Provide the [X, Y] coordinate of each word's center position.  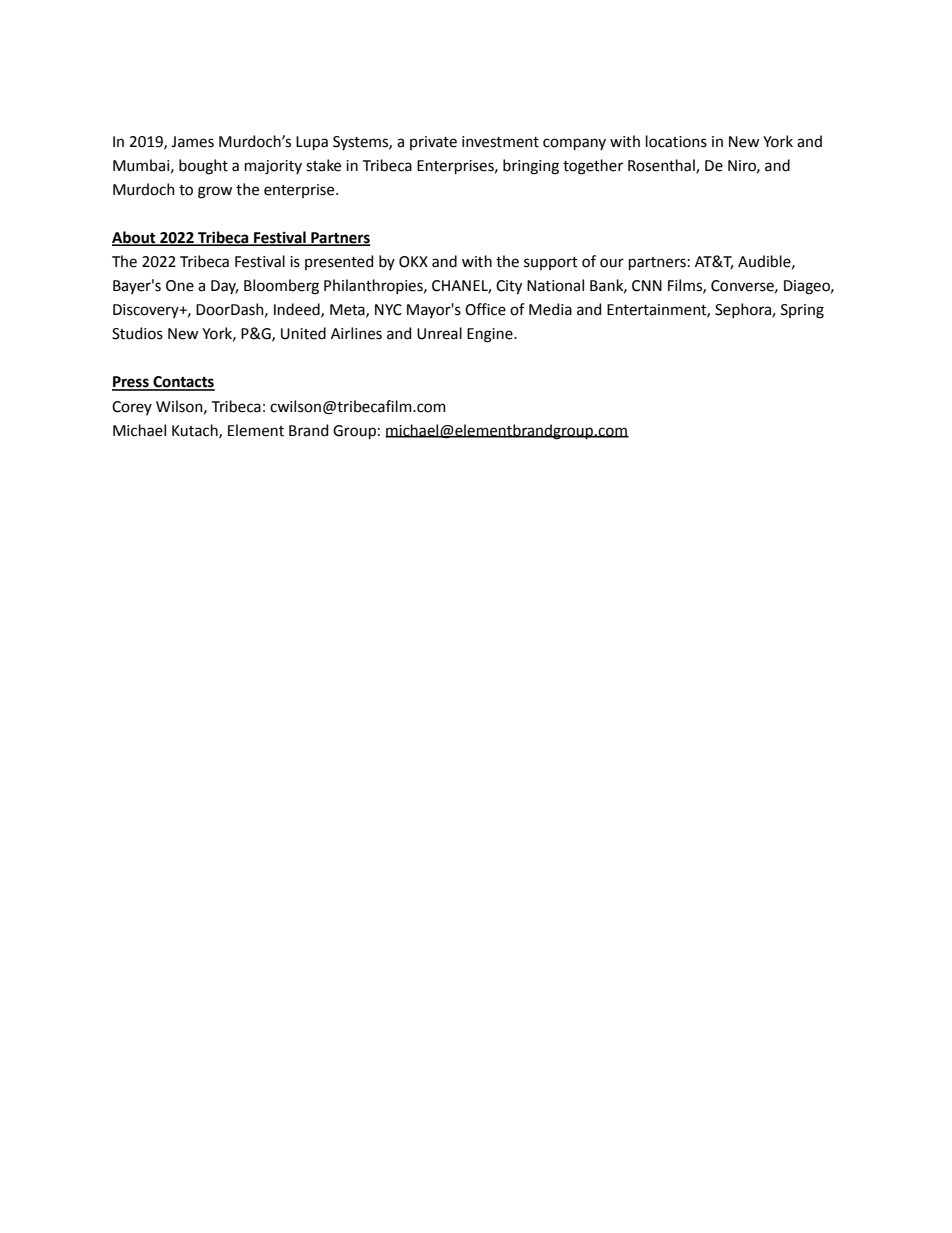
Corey [132, 408]
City [509, 287]
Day [224, 287]
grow [215, 192]
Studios [137, 333]
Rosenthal [662, 166]
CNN [647, 286]
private [433, 143]
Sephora [744, 310]
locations [676, 141]
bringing [531, 167]
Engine [491, 335]
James [192, 142]
